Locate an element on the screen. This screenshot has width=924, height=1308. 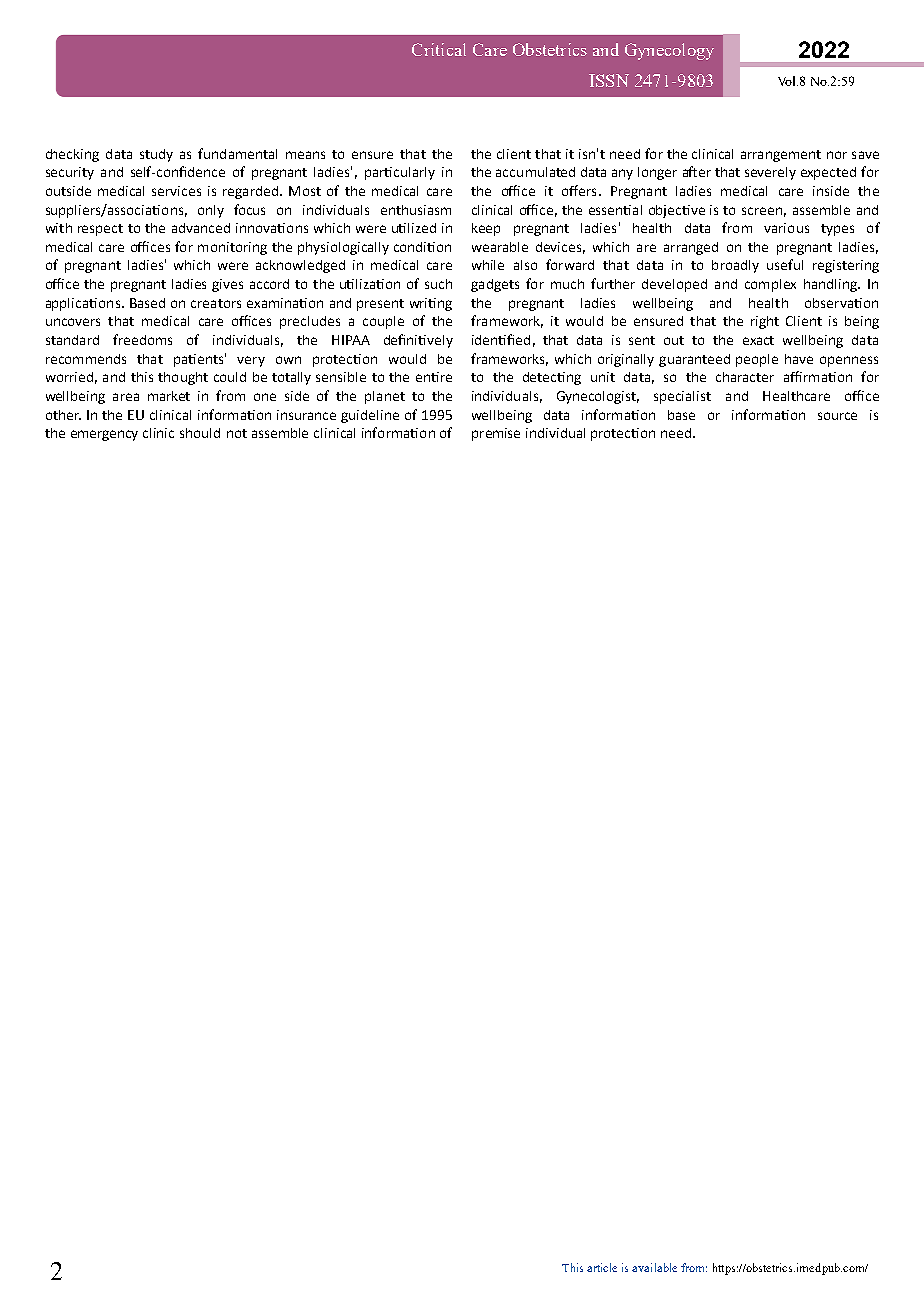
Critical is located at coordinates (439, 49).
